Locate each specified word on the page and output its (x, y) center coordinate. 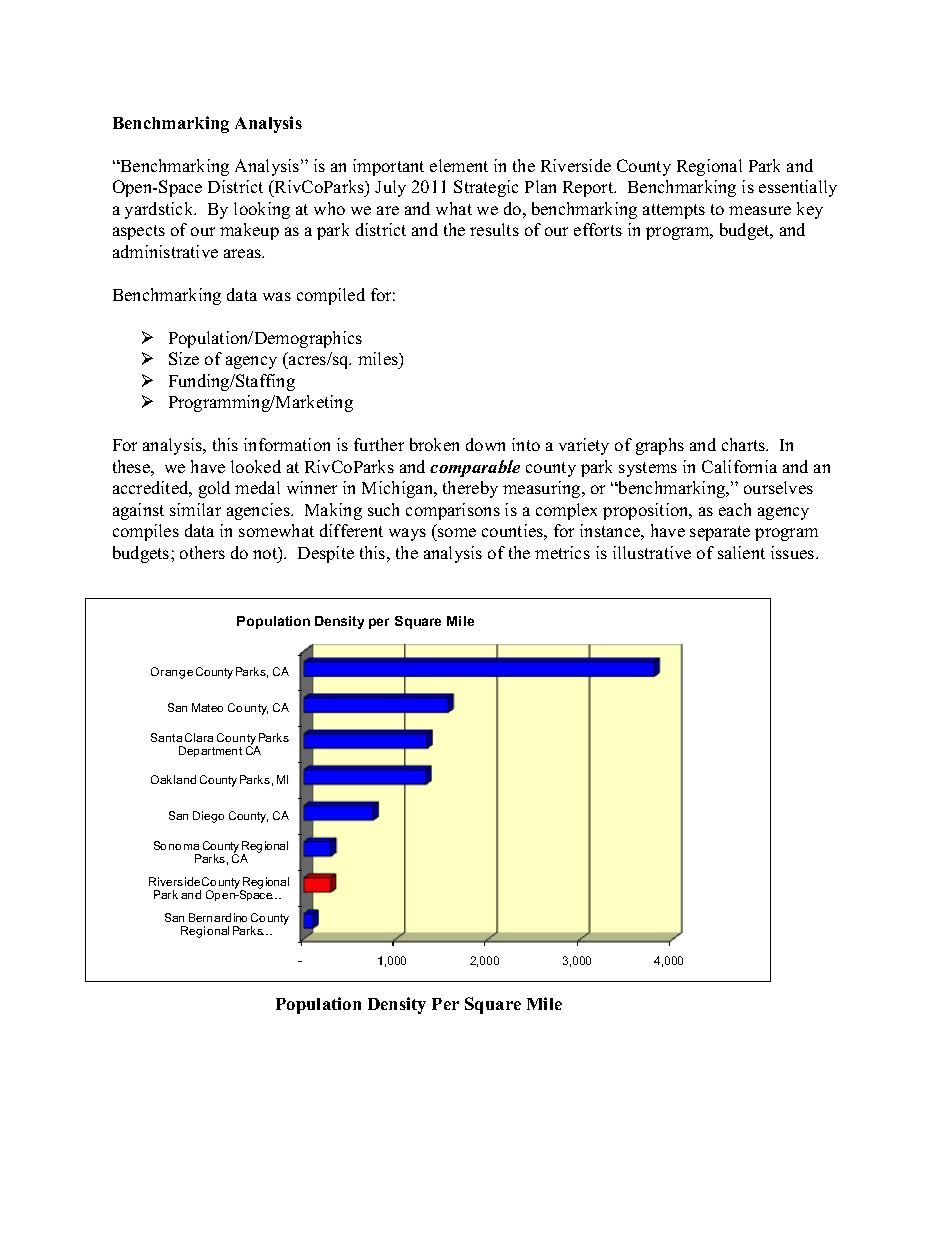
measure (760, 210)
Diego (208, 817)
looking (262, 210)
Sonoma (176, 845)
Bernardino (218, 917)
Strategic (486, 188)
